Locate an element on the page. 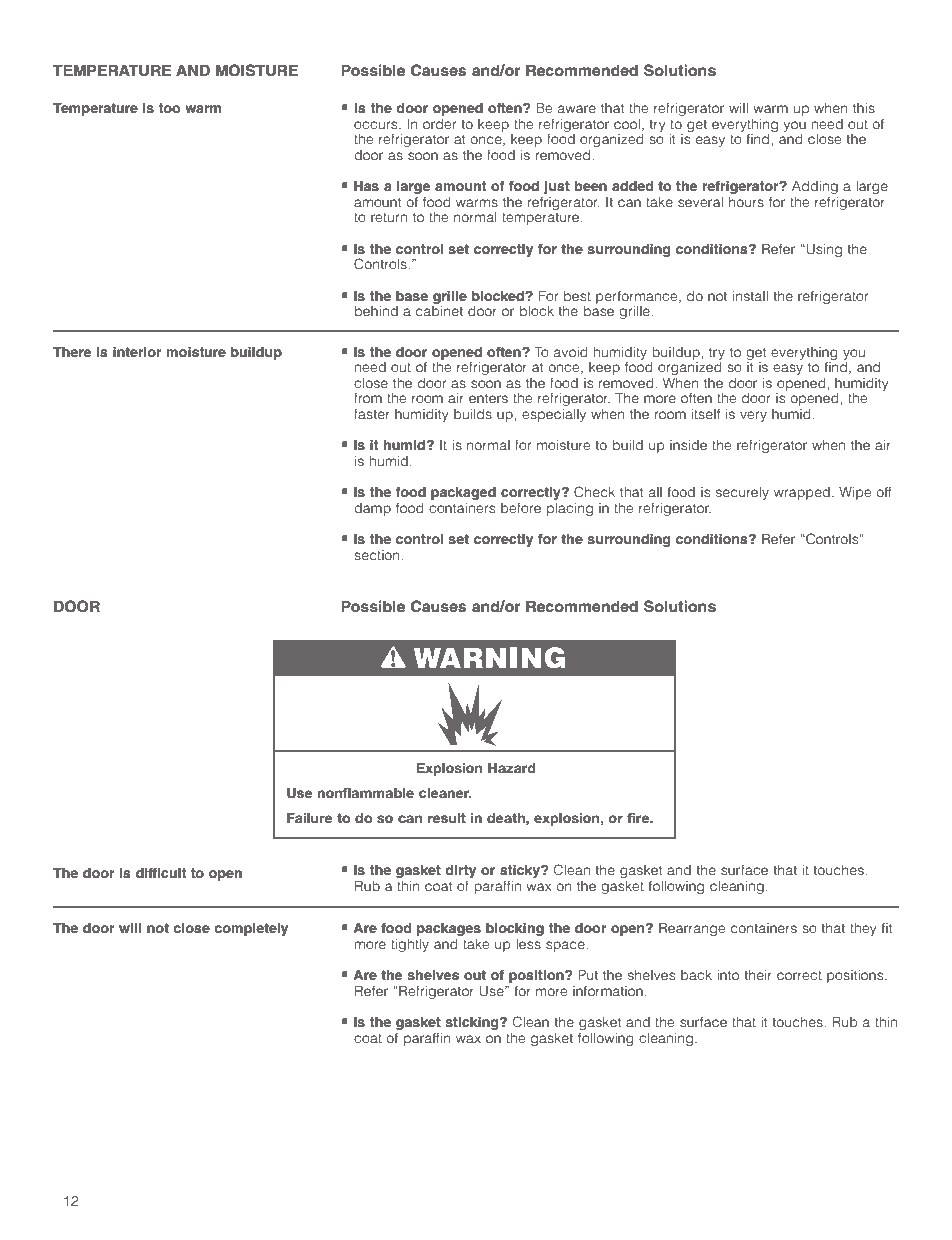 The width and height of the page is (952, 1240). too is located at coordinates (169, 108).
